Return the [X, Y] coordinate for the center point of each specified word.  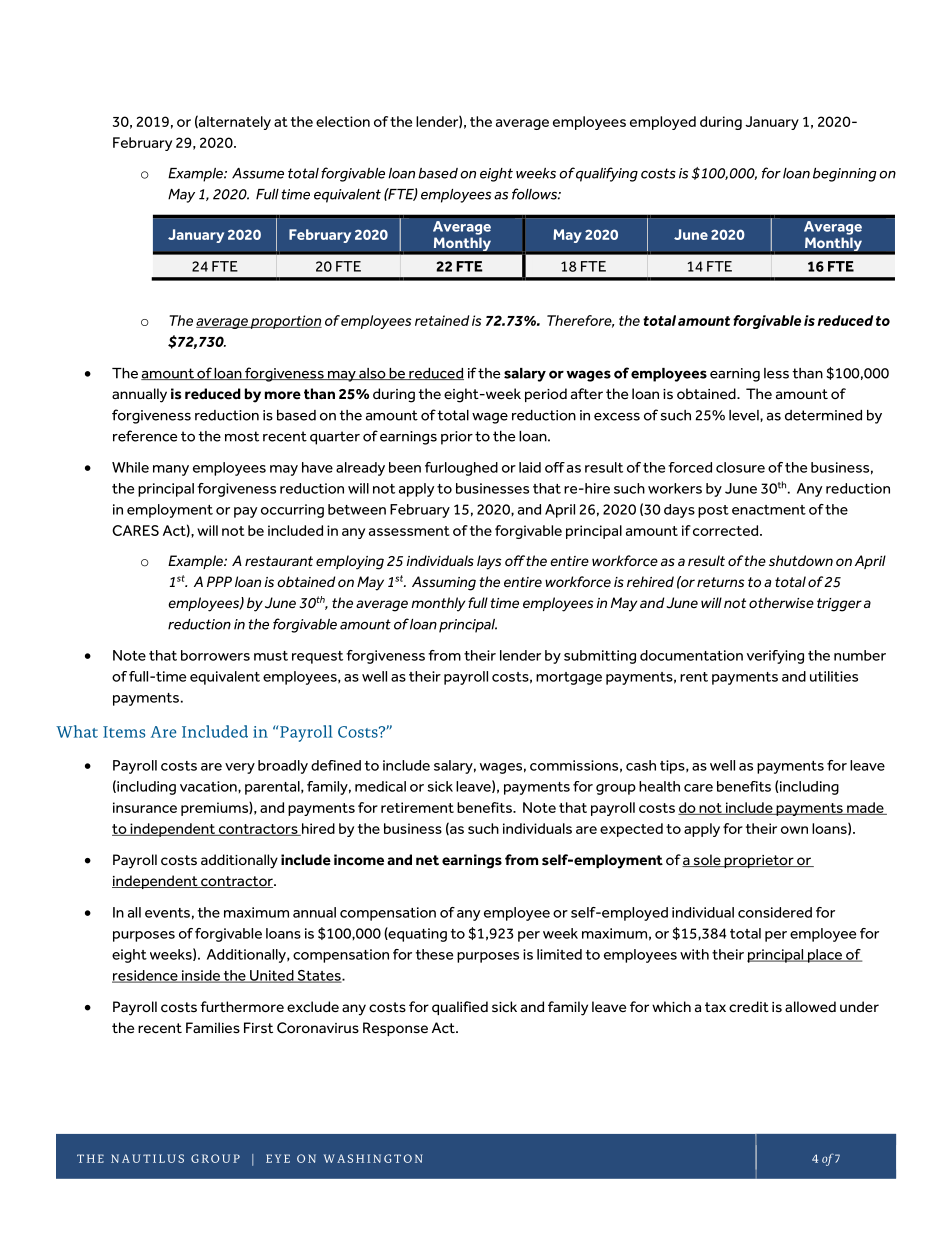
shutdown [801, 560]
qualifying [607, 174]
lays [489, 562]
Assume [258, 173]
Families [213, 1028]
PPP [219, 581]
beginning [844, 175]
